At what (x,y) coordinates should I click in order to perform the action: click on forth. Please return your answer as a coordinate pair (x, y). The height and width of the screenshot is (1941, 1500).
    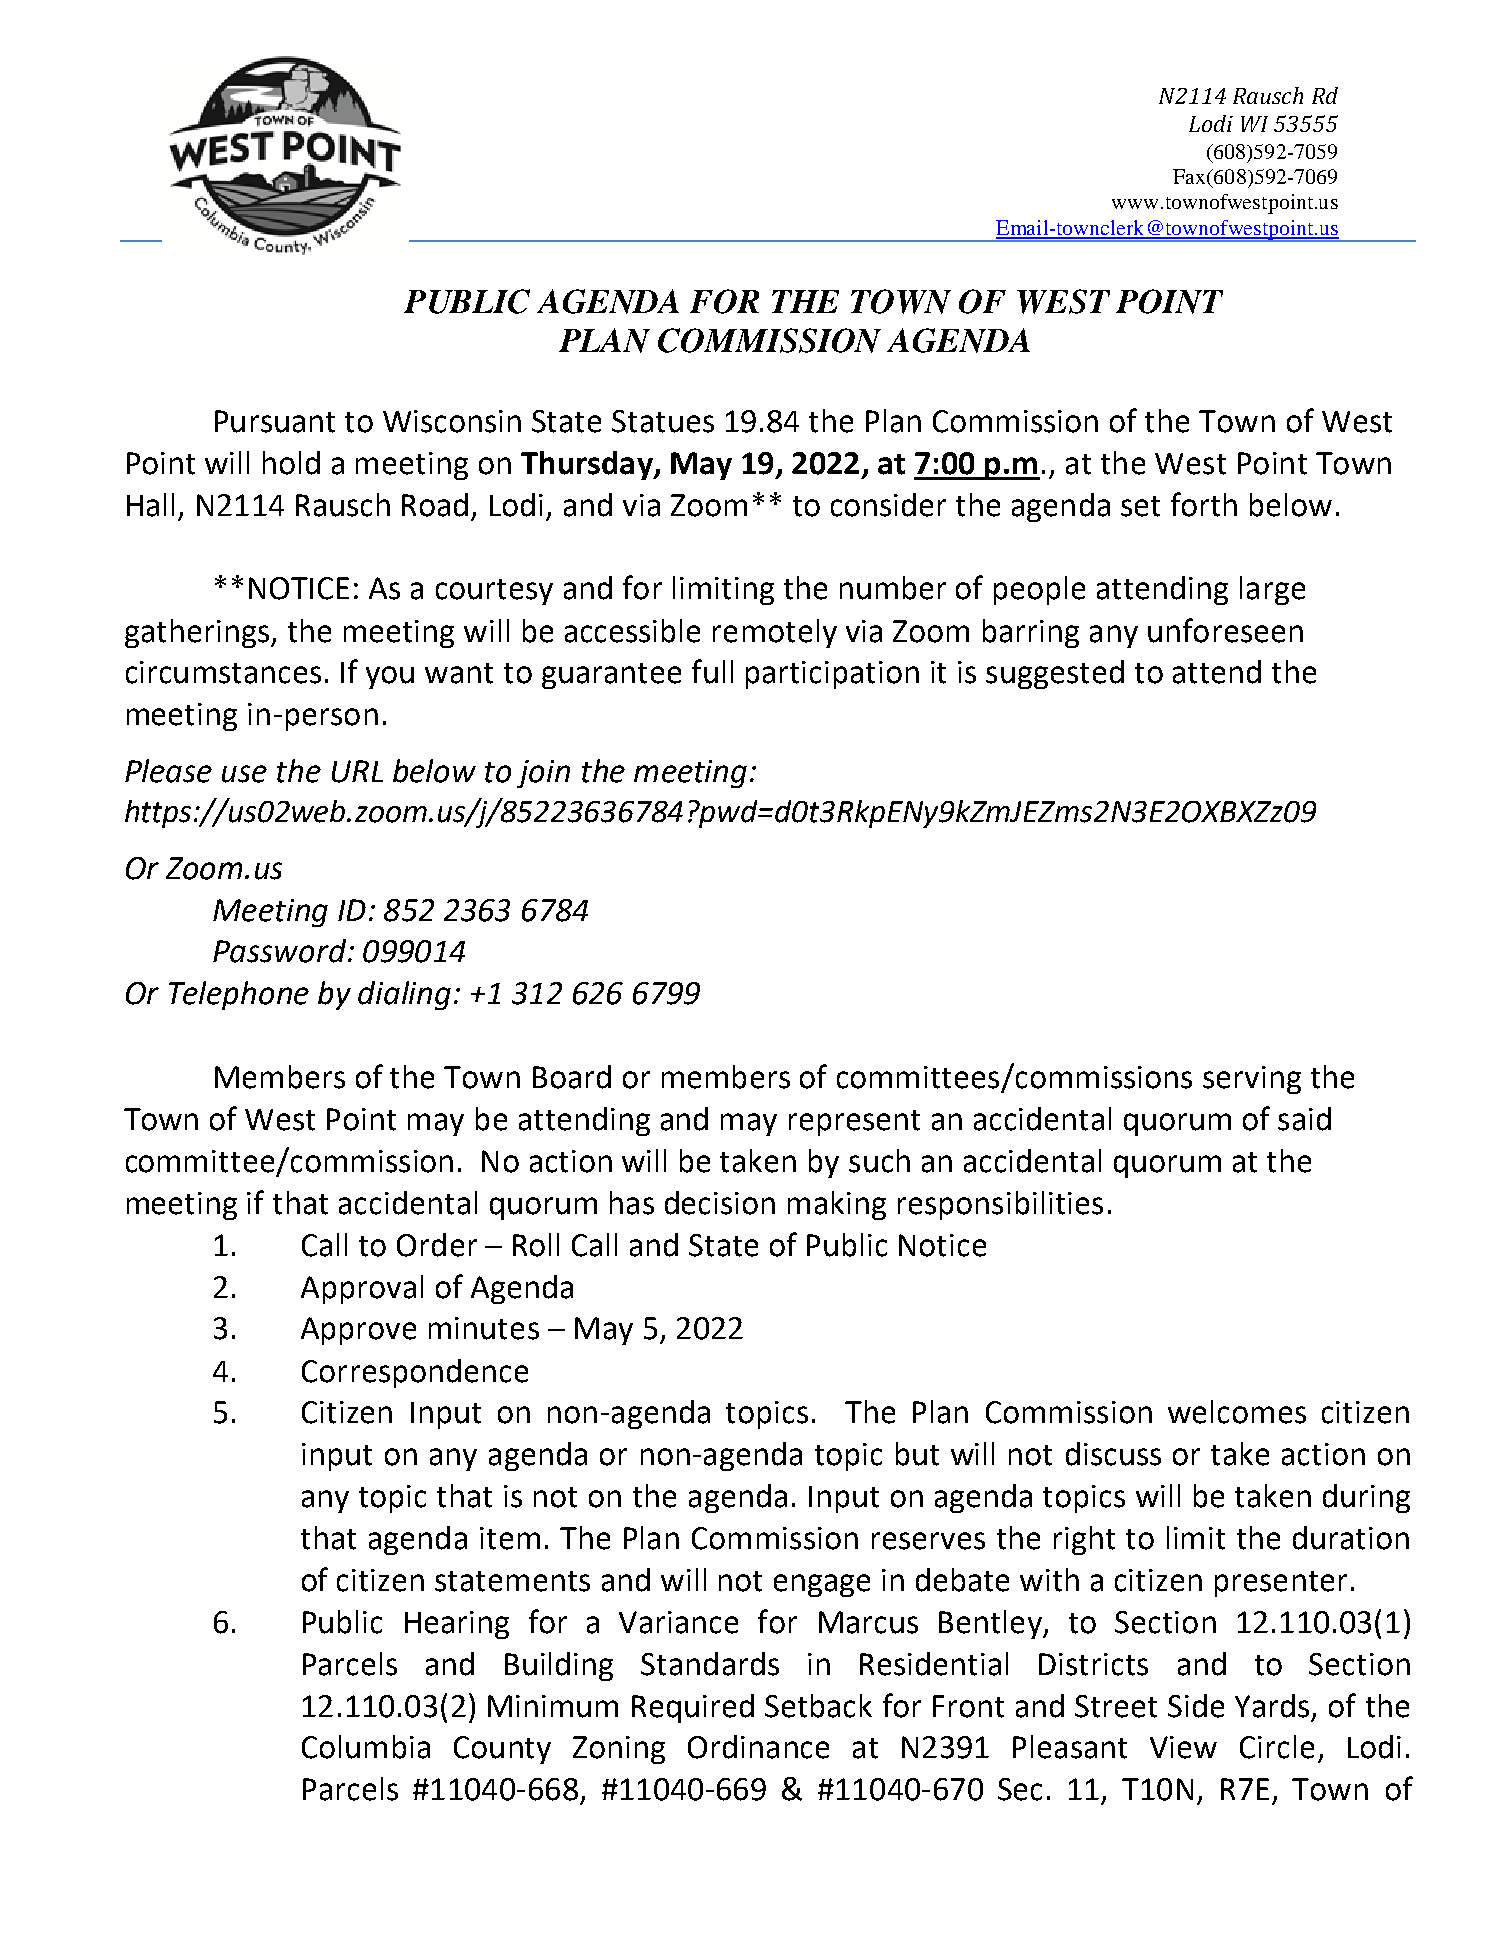
    Looking at the image, I should click on (1204, 504).
